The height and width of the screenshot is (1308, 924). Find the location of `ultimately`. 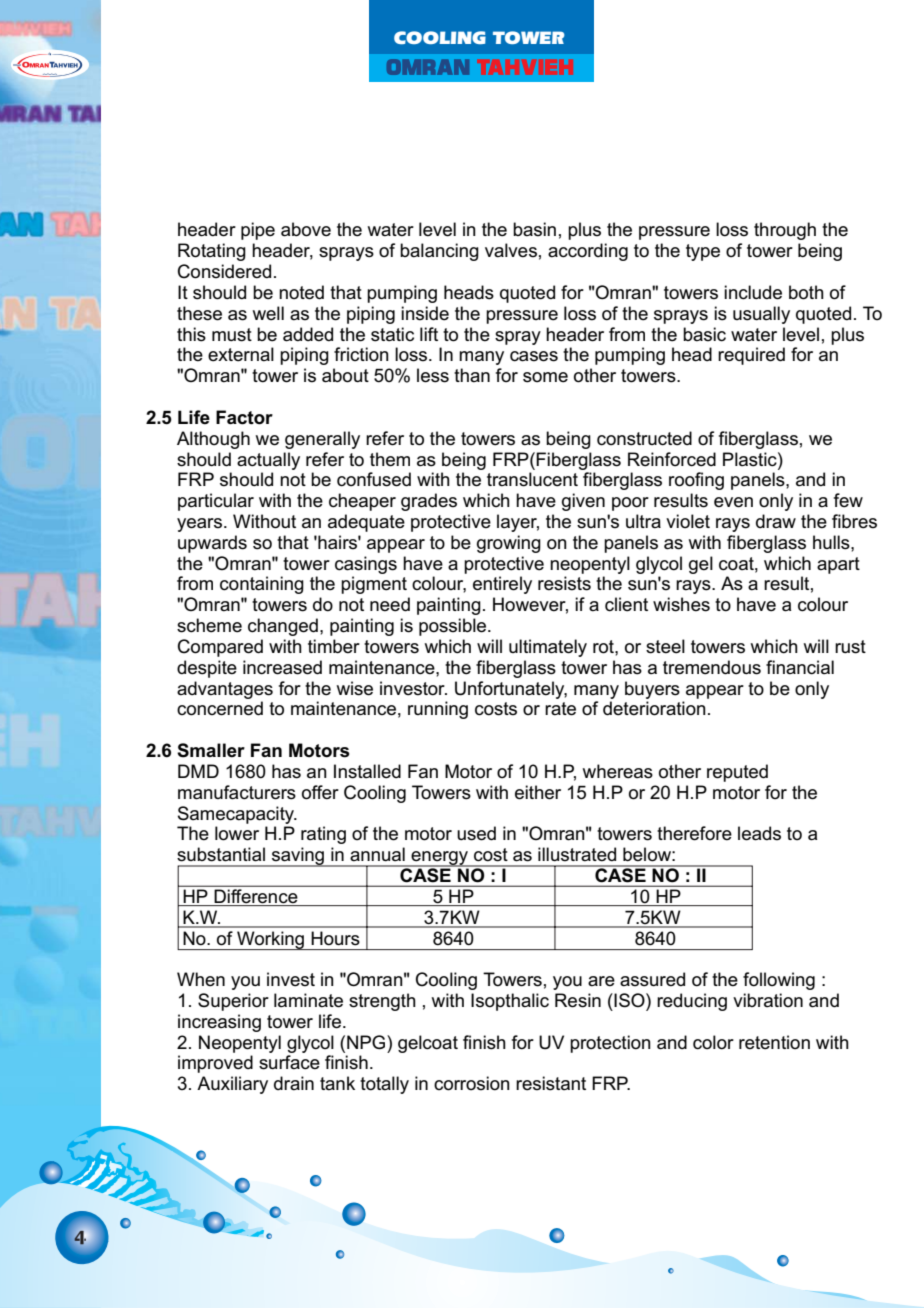

ultimately is located at coordinates (548, 648).
